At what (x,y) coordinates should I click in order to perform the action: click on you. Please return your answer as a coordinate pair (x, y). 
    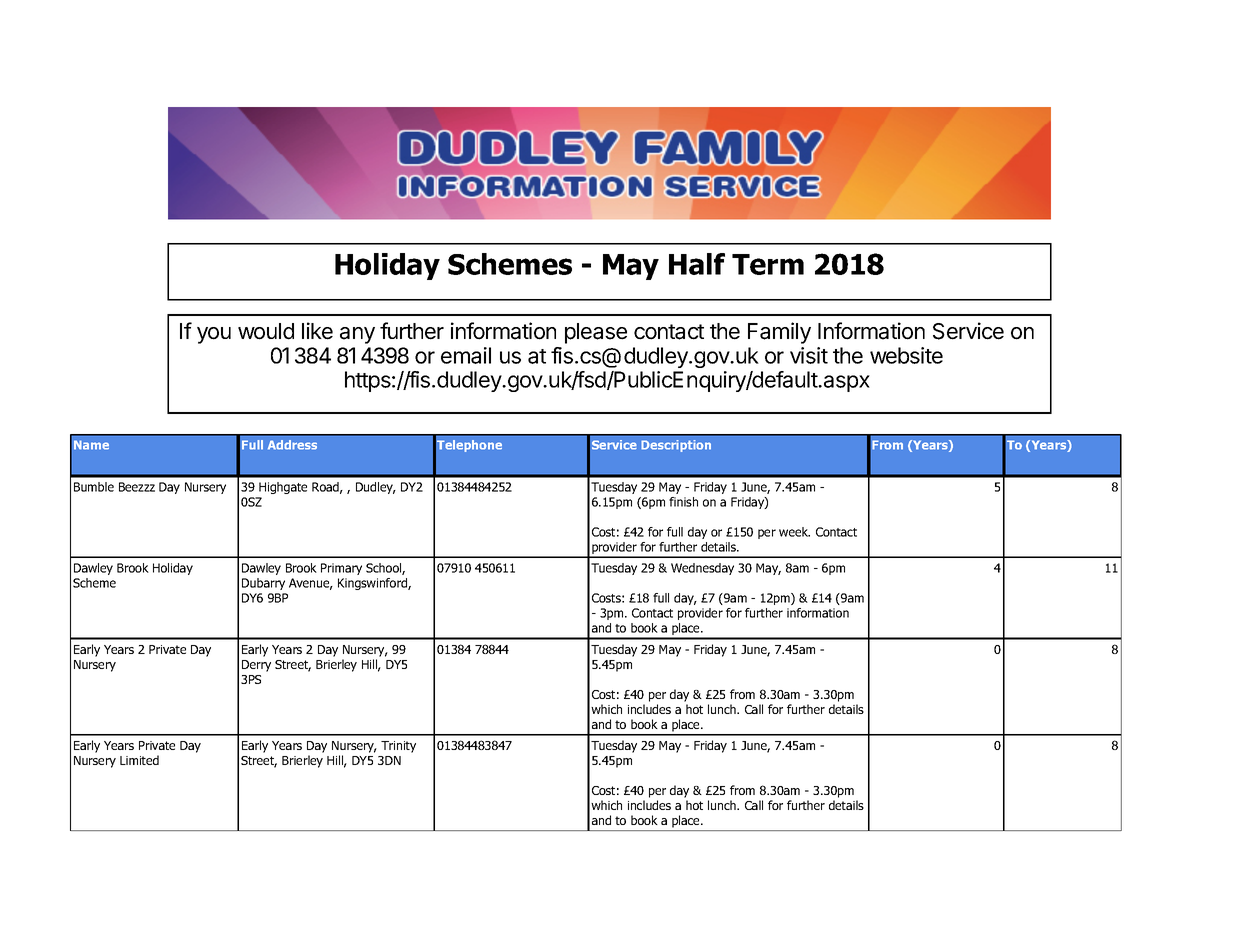
    Looking at the image, I should click on (214, 335).
